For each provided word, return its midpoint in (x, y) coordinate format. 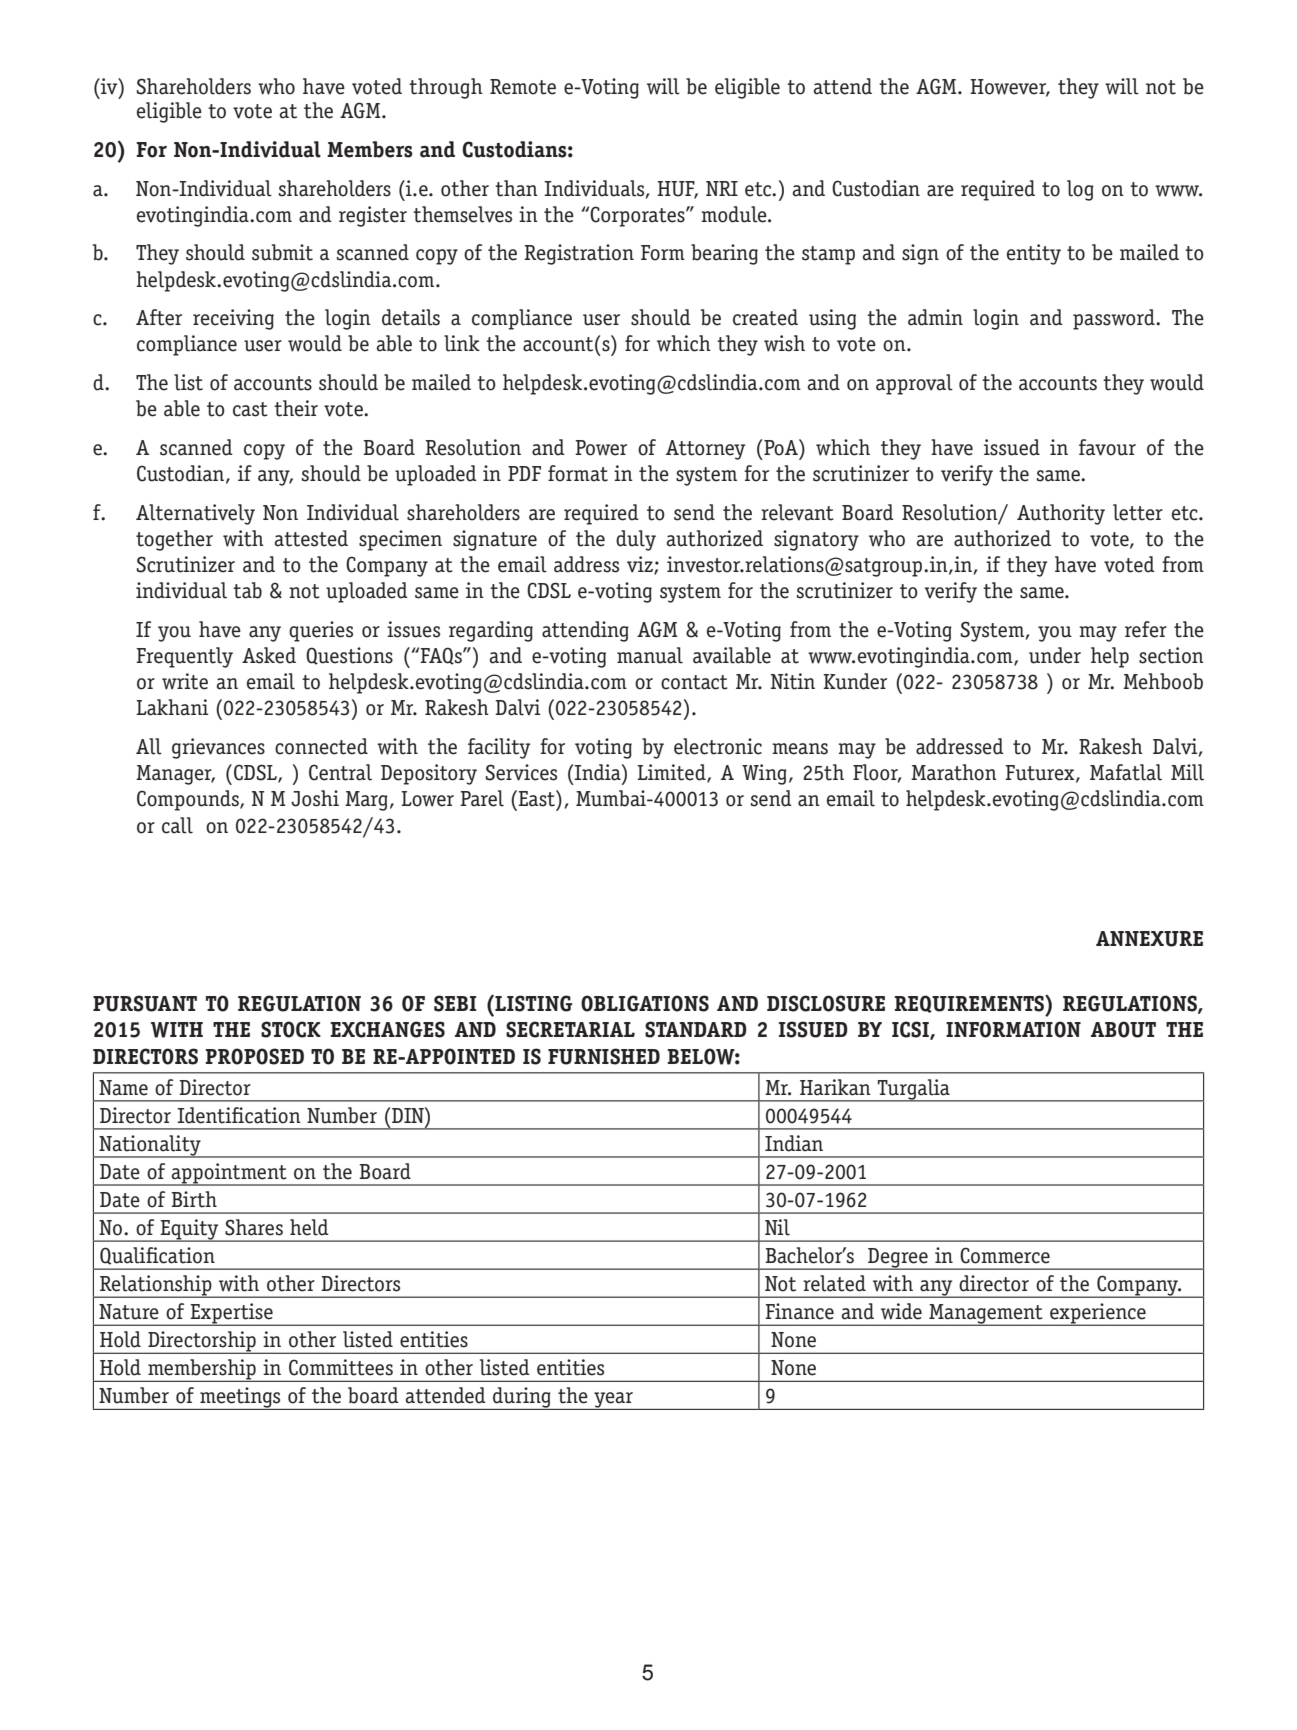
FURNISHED (604, 1056)
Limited (672, 773)
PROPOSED (254, 1056)
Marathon (954, 772)
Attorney (705, 450)
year (613, 1401)
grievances (218, 748)
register (373, 216)
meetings (240, 1398)
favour (1107, 447)
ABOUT (1123, 1029)
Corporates (638, 216)
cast (250, 409)
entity (1034, 254)
